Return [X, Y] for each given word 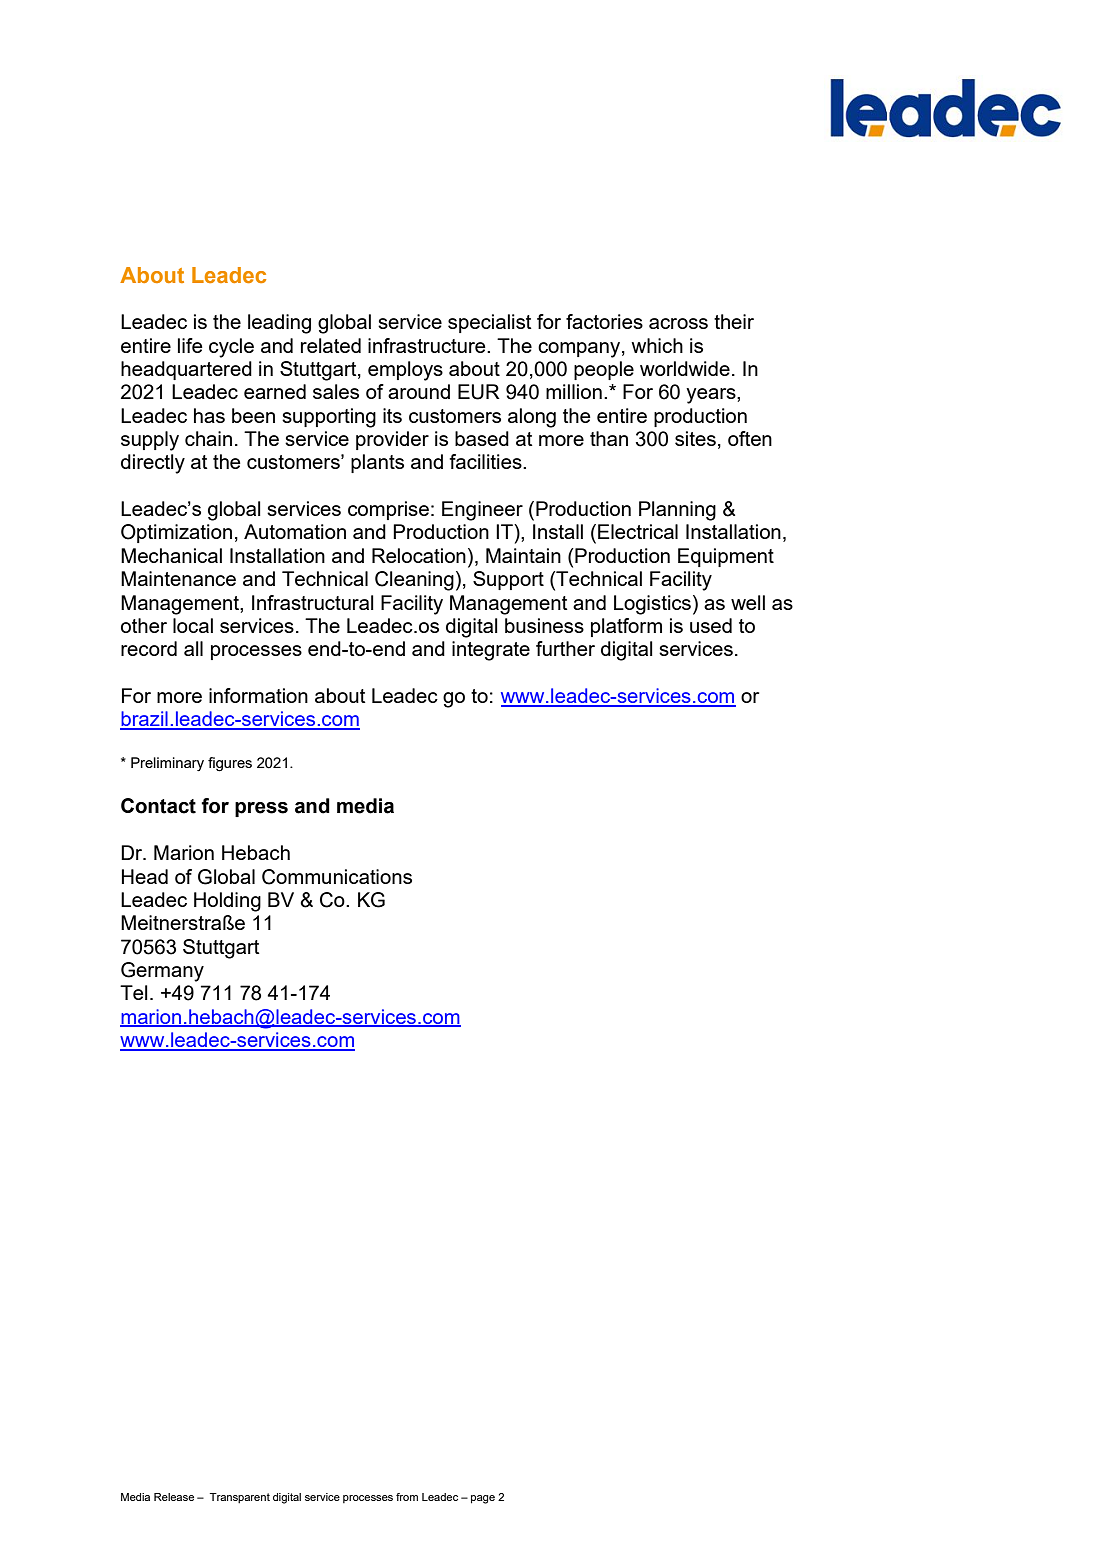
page [483, 1499]
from [407, 1497]
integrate [491, 651]
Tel [134, 992]
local [193, 625]
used [711, 625]
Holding [227, 902]
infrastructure [428, 345]
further [565, 648]
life [190, 345]
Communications [337, 877]
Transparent [240, 1498]
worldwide [685, 368]
